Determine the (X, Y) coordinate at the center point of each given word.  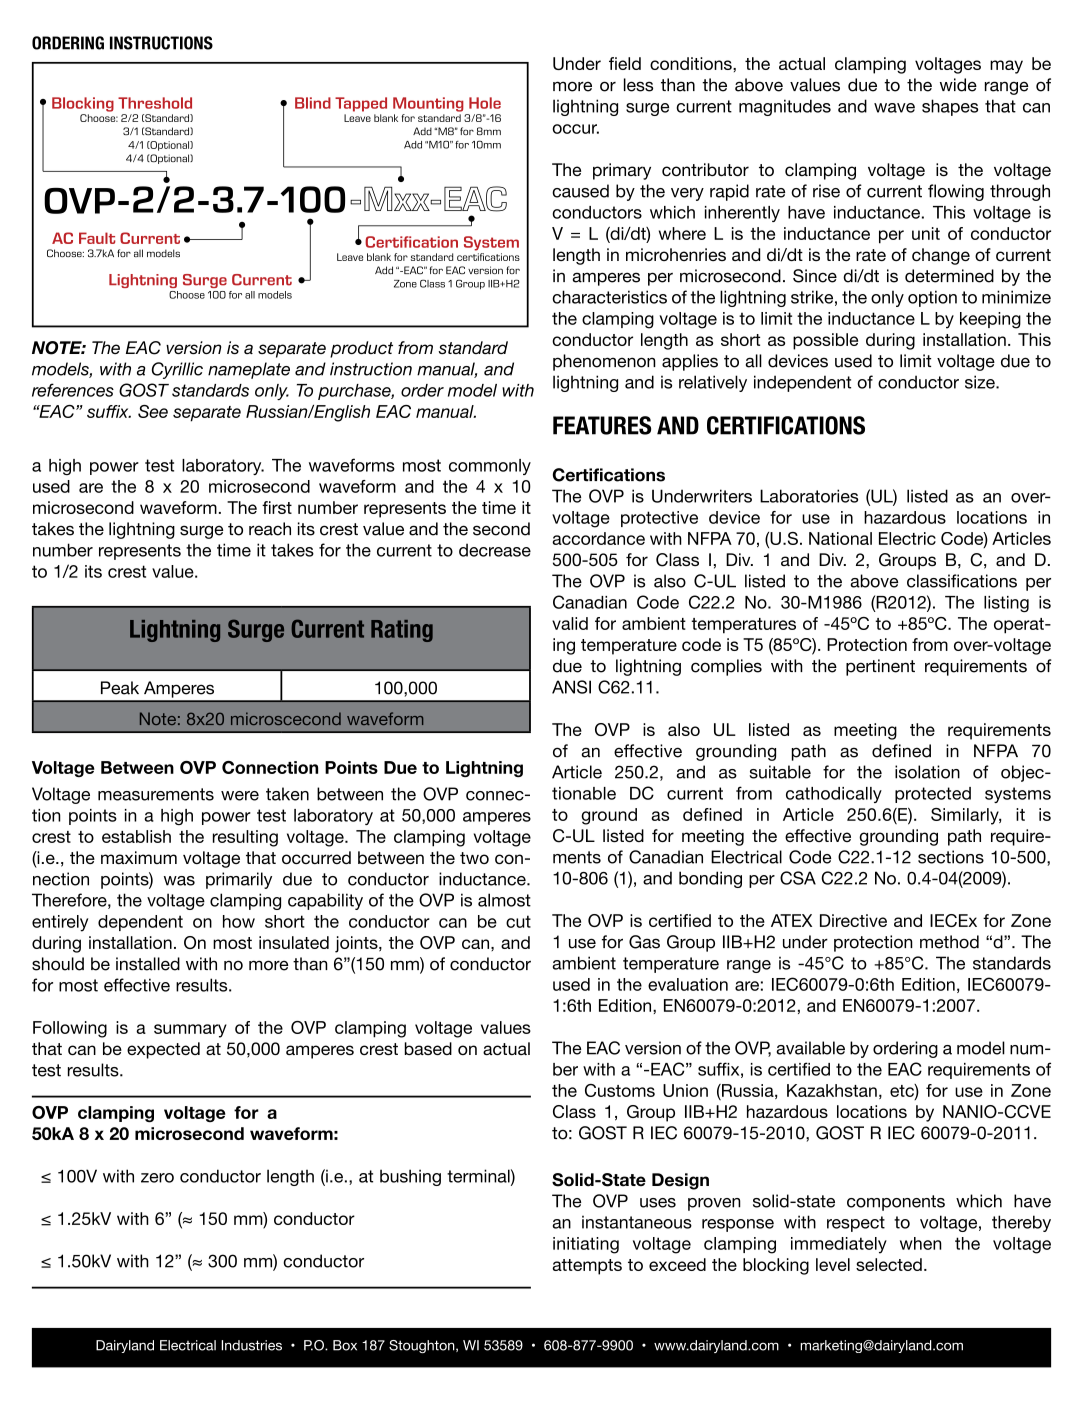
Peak (120, 688)
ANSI (571, 687)
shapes (950, 107)
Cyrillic (177, 370)
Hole (485, 103)
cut (518, 921)
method (949, 942)
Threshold (155, 103)
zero (157, 1178)
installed (148, 964)
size (981, 382)
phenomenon (604, 362)
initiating (586, 1245)
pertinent (880, 667)
